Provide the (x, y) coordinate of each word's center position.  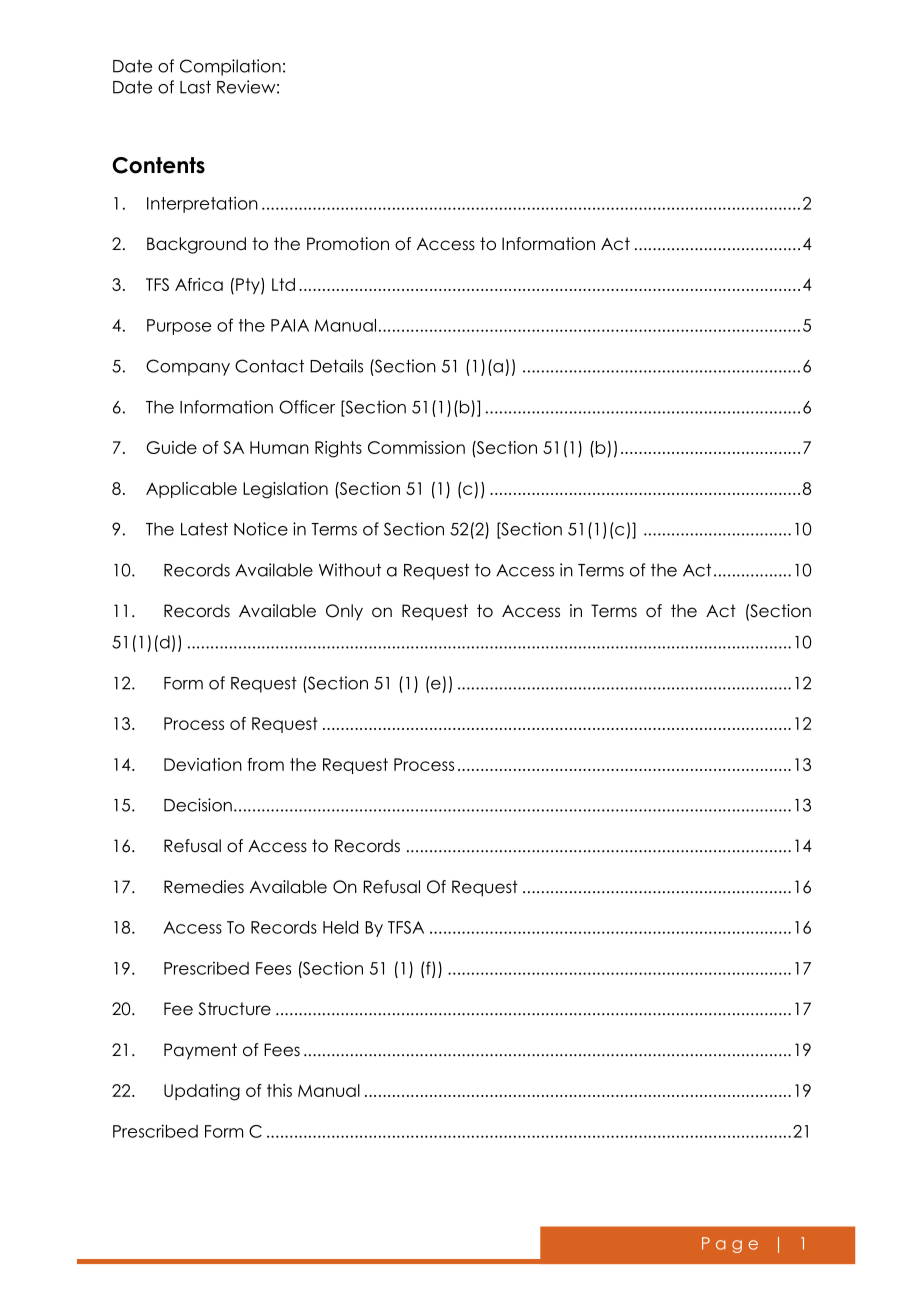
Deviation (203, 764)
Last (195, 87)
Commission (416, 447)
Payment (200, 1051)
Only (344, 612)
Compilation (230, 67)
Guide (171, 447)
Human (279, 447)
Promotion (348, 244)
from (265, 764)
